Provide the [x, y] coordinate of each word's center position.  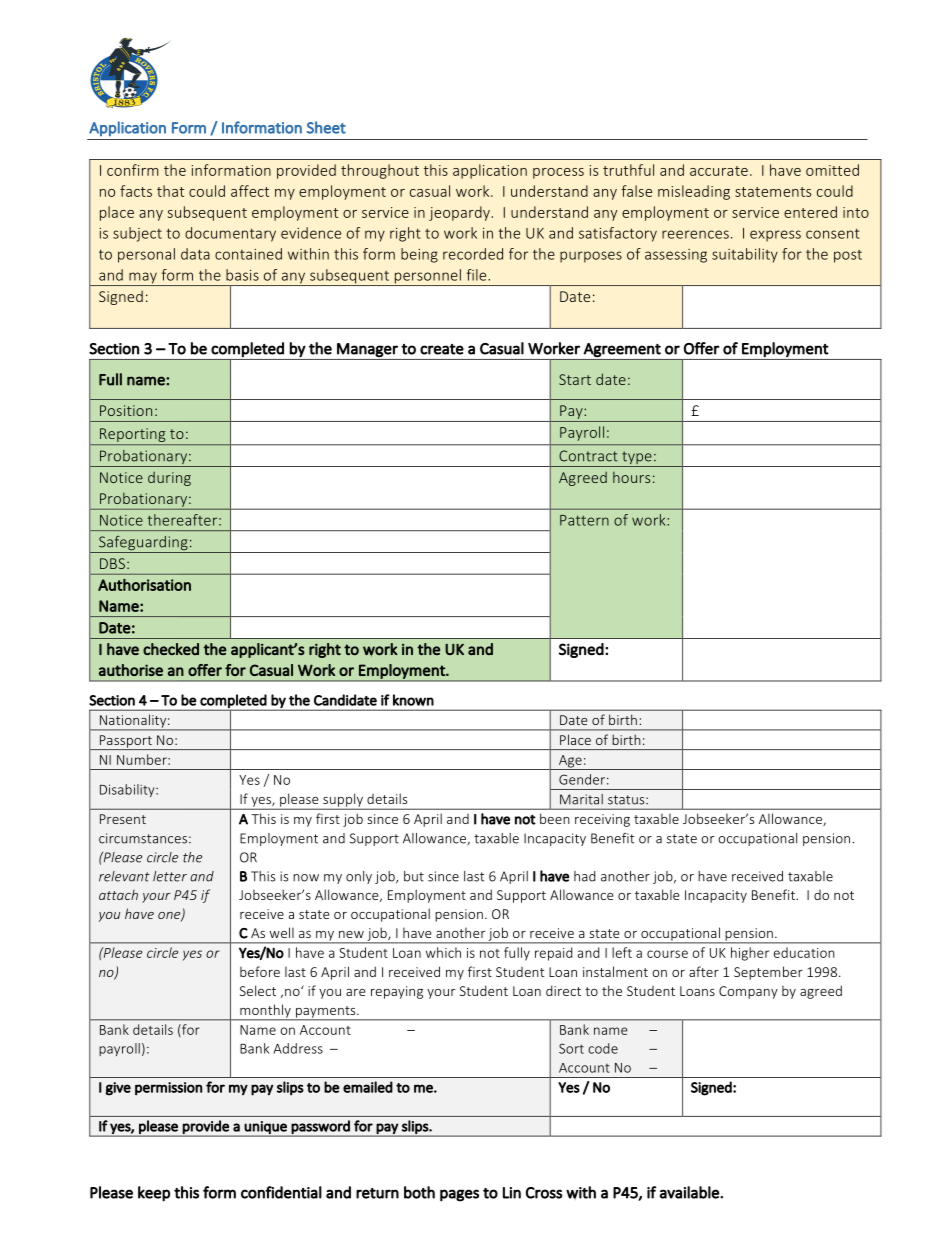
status [627, 800]
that [170, 191]
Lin [512, 1193]
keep [154, 1194]
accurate [719, 171]
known [413, 700]
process [558, 173]
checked [171, 649]
